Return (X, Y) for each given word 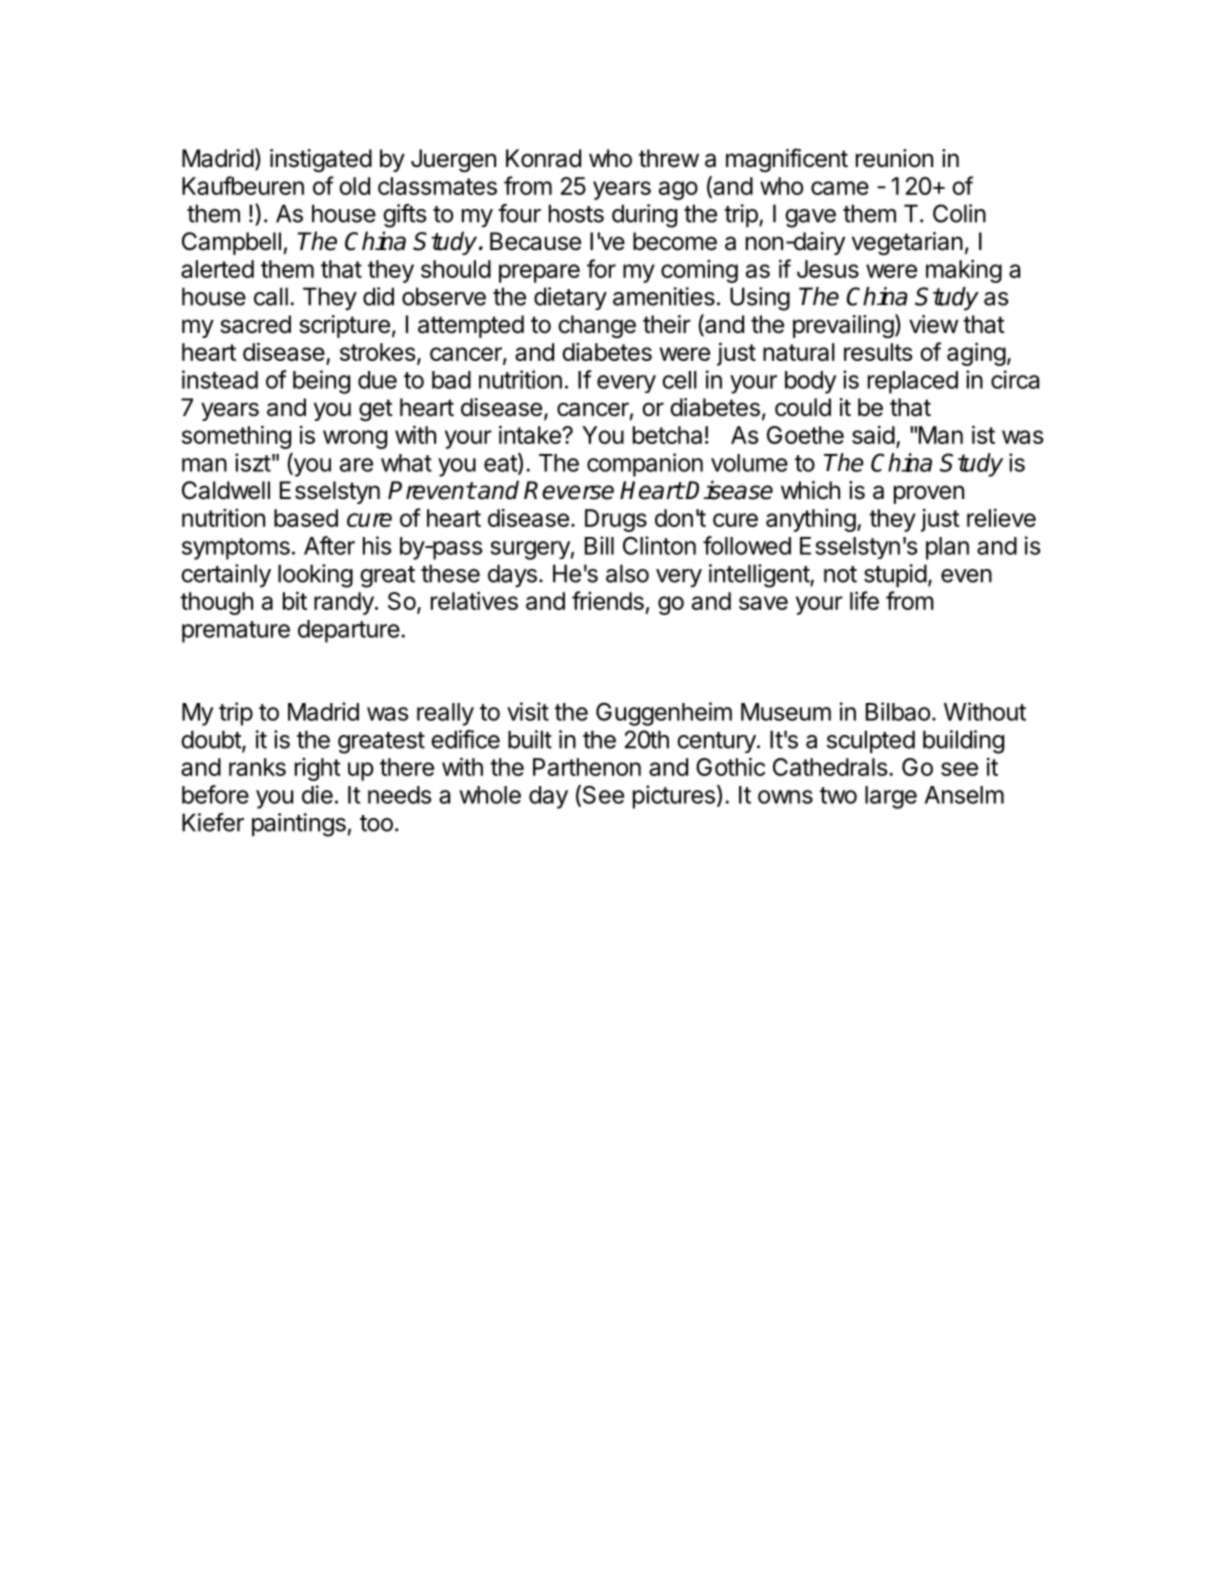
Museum (786, 712)
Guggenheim (664, 714)
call (271, 296)
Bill (599, 545)
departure (349, 631)
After (329, 545)
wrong (355, 439)
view (933, 324)
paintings (299, 825)
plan (947, 548)
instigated (321, 160)
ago (678, 190)
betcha (667, 435)
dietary (570, 298)
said (873, 435)
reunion (894, 158)
